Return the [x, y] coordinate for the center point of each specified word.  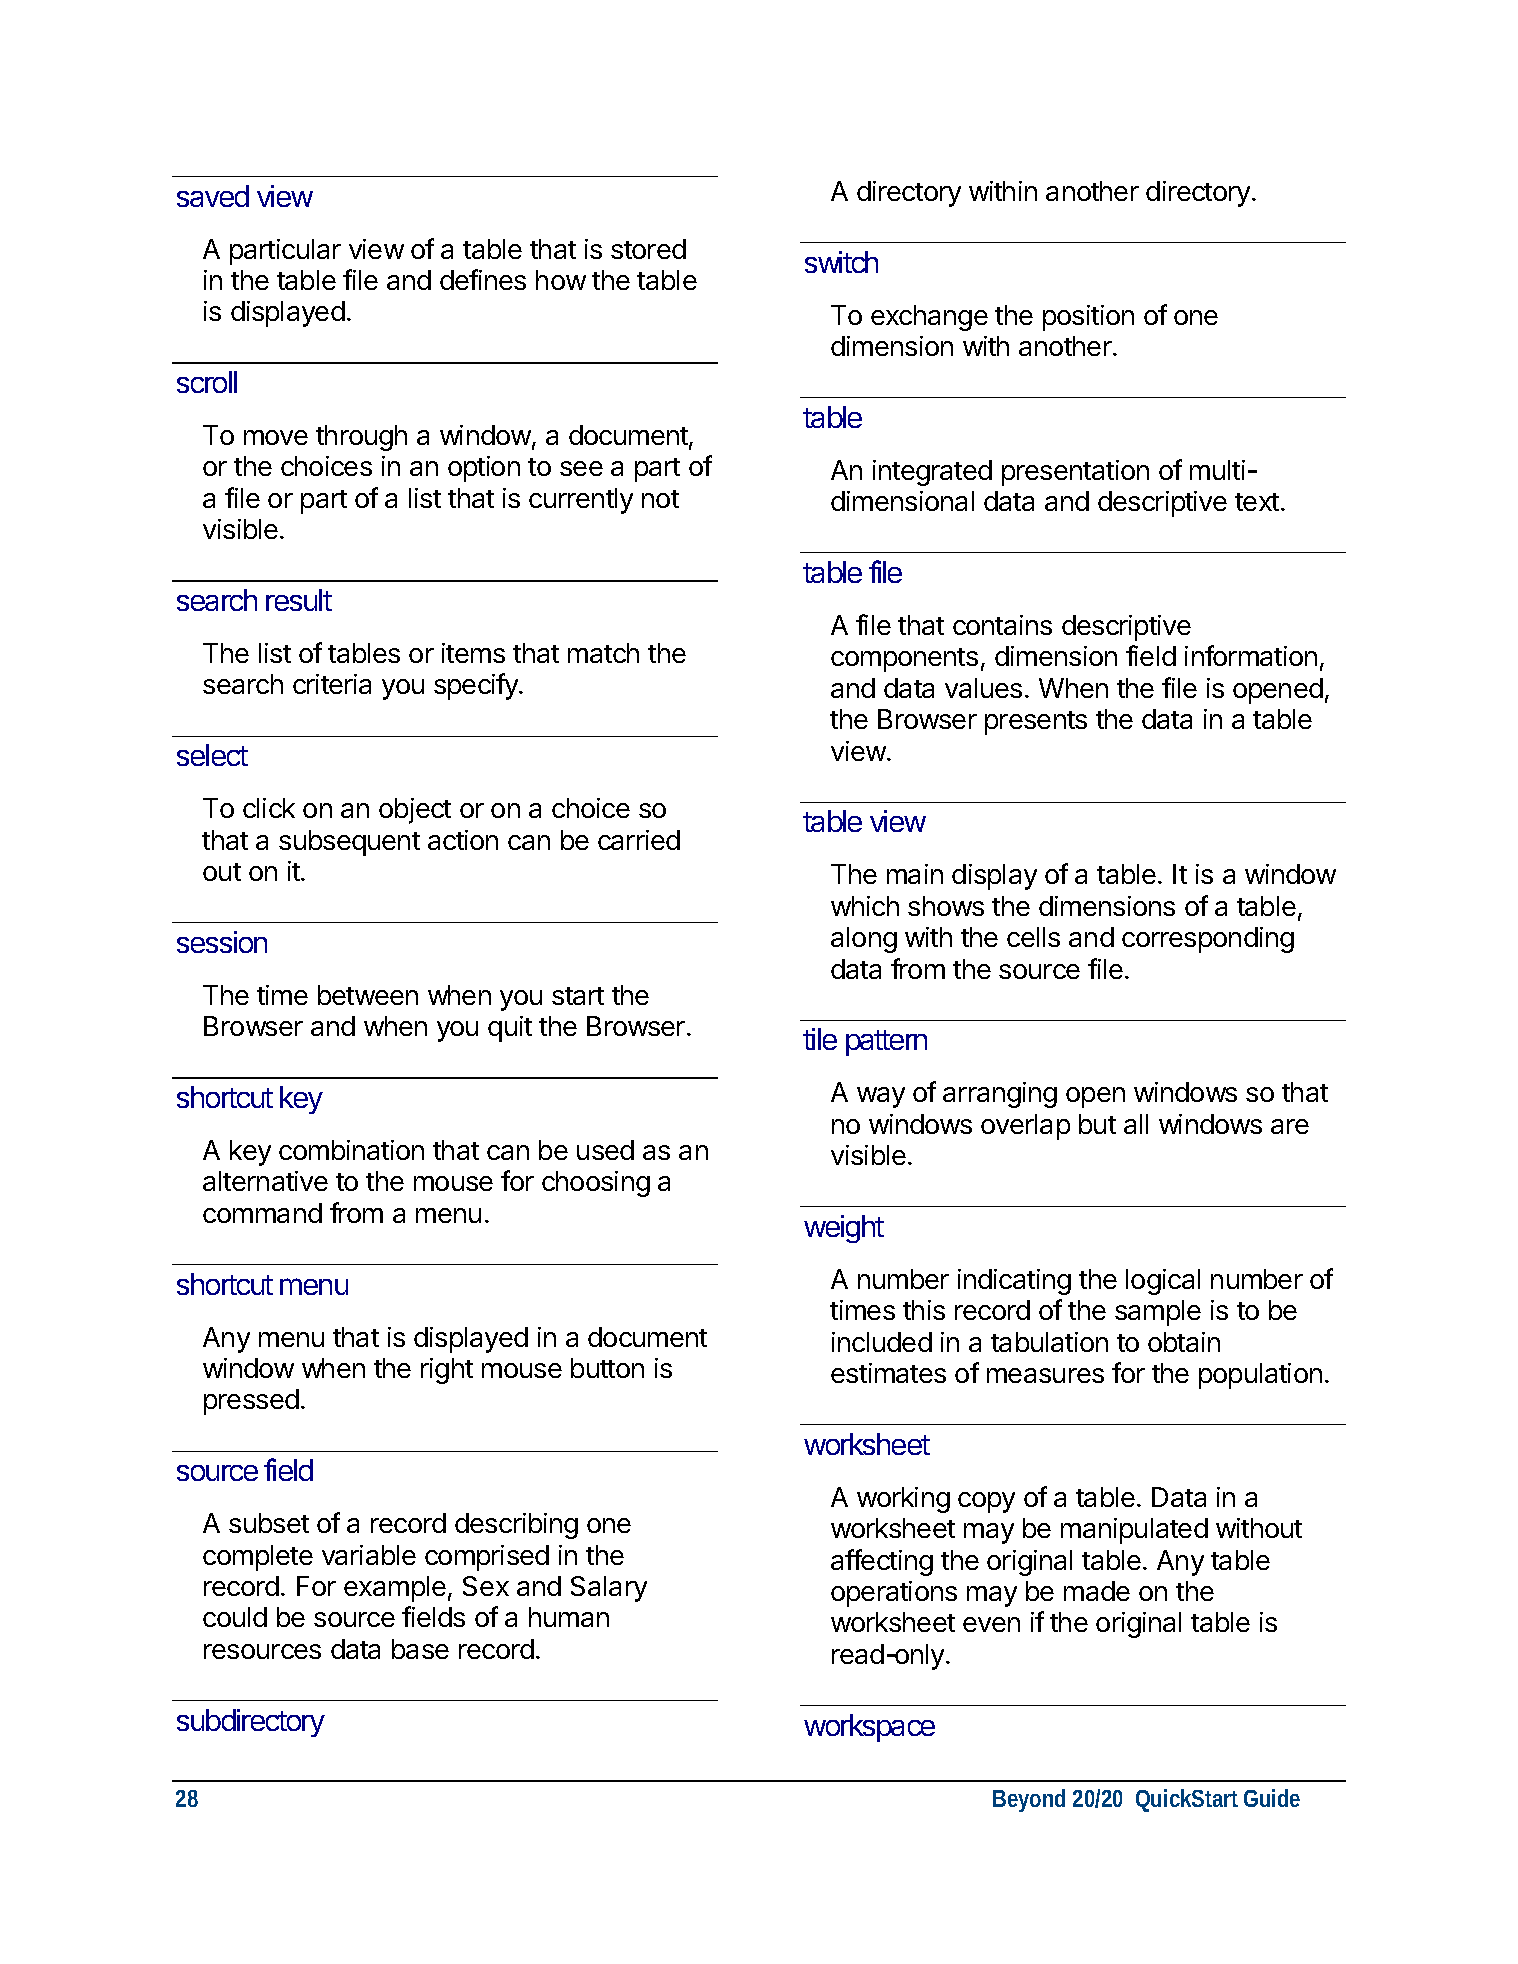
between [368, 995]
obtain [1184, 1342]
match [603, 653]
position [1088, 318]
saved [213, 196]
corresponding [1208, 940]
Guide [1272, 1798]
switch [841, 262]
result [299, 600]
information [1251, 655]
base [420, 1649]
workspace [869, 1728]
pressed [251, 1402]
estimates [888, 1373]
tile [820, 1039]
